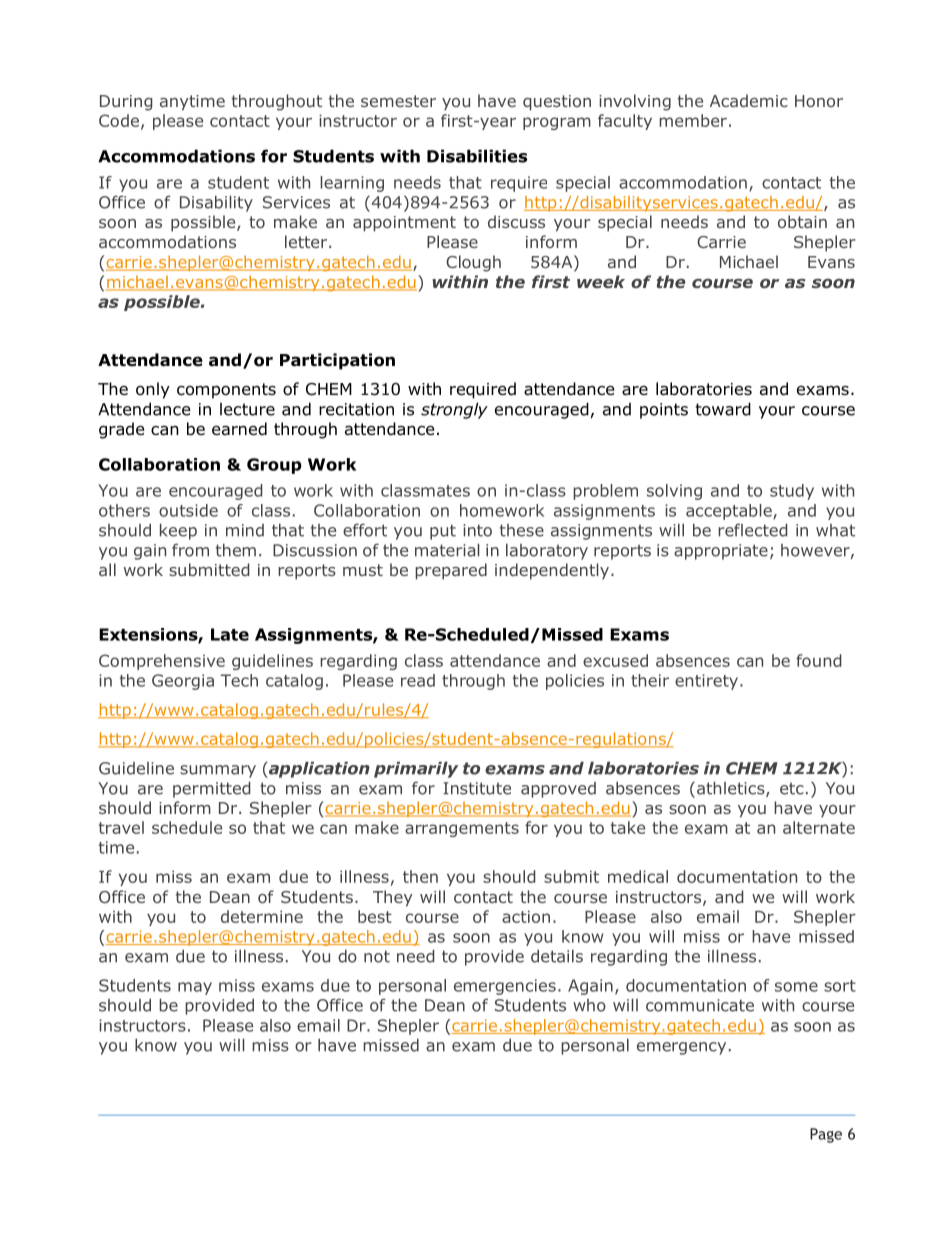  I want to click on Code, so click(119, 120).
